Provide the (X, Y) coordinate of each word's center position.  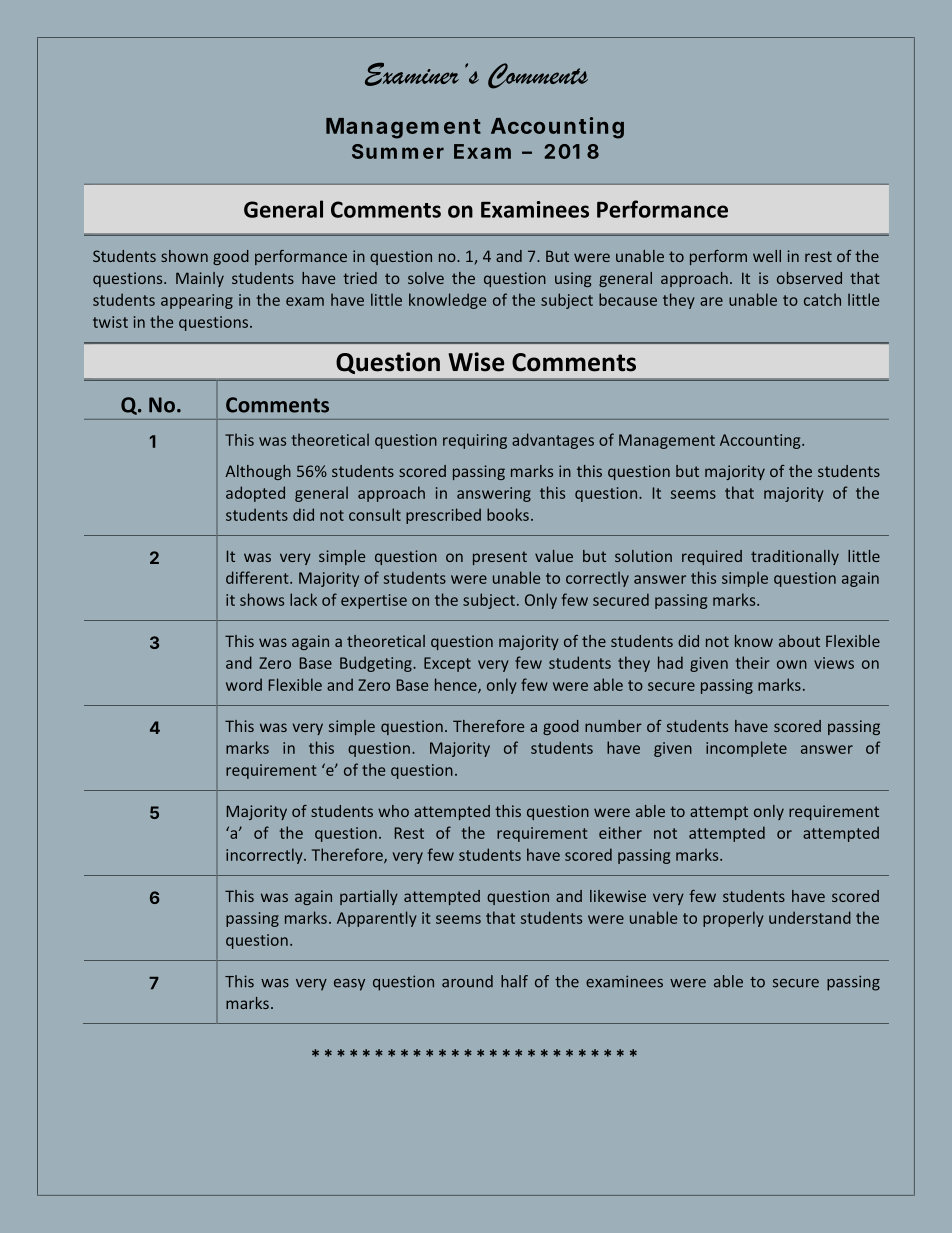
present (500, 558)
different (258, 577)
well (767, 256)
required (712, 557)
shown (184, 256)
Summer (398, 151)
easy (349, 985)
